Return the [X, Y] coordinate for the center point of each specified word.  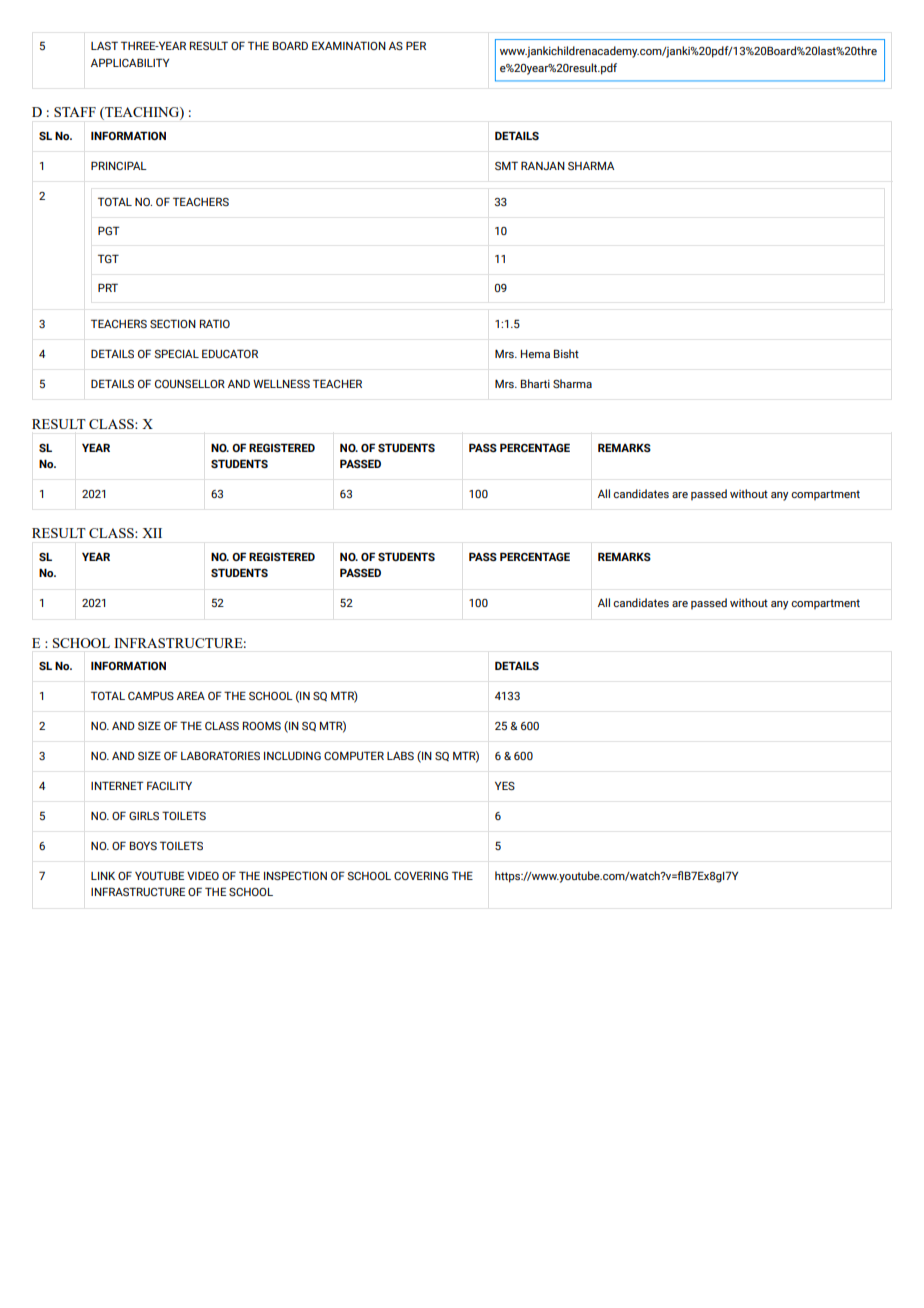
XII [152, 533]
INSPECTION [295, 875]
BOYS [143, 845]
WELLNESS [281, 383]
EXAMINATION [349, 45]
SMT [506, 165]
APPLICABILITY [130, 62]
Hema [535, 354]
